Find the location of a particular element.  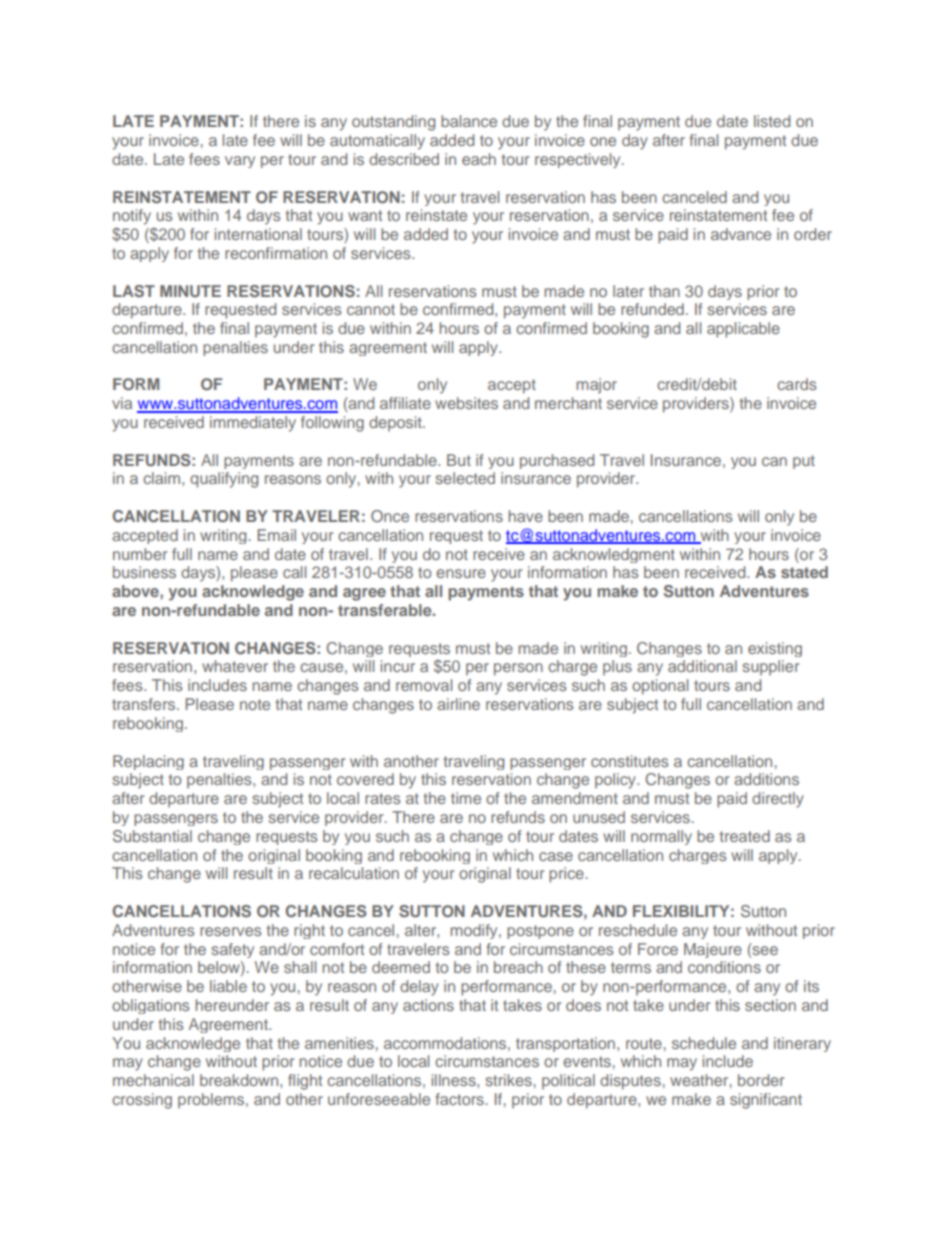

balance is located at coordinates (469, 121).
